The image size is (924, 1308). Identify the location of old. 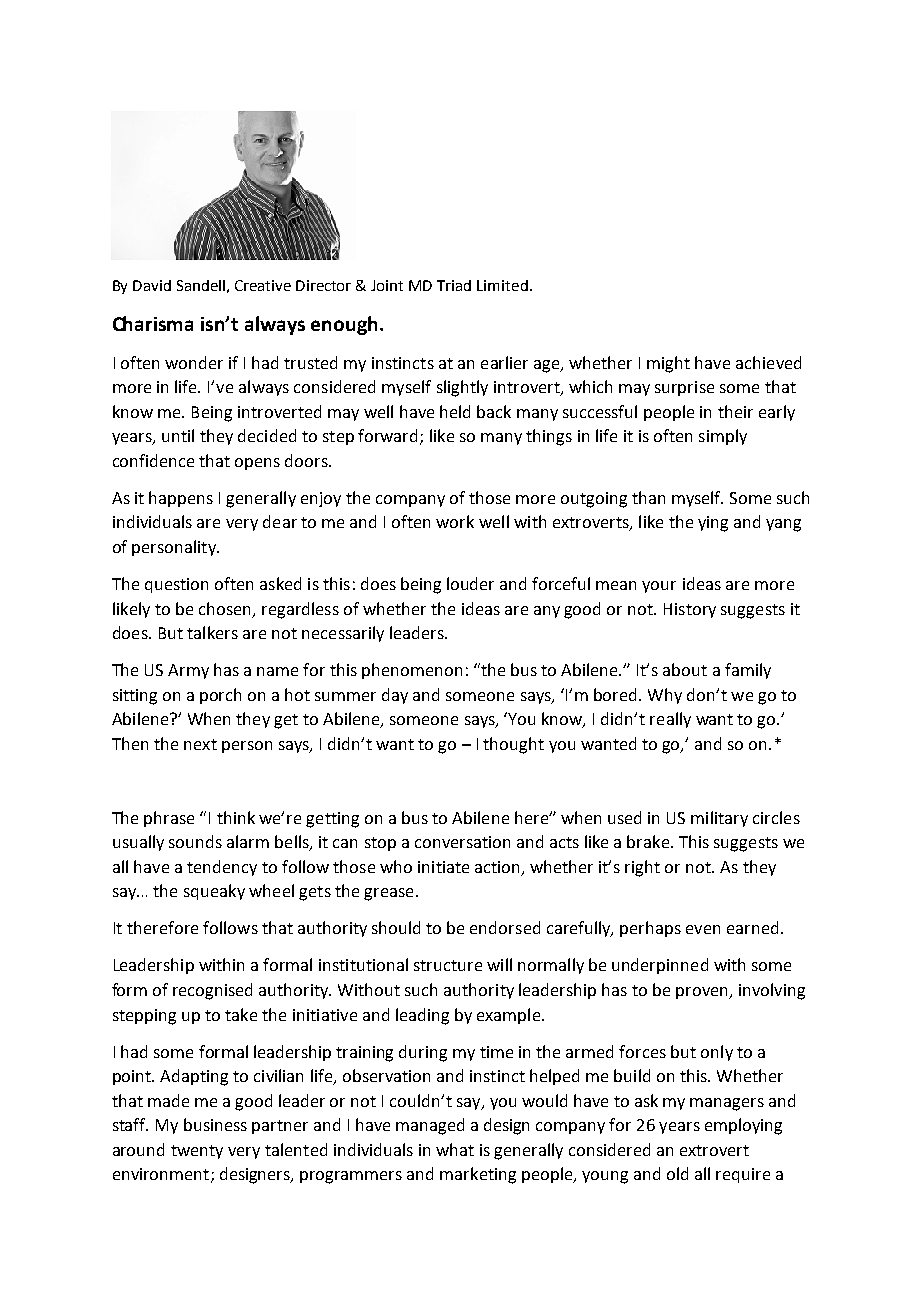
(677, 1173).
